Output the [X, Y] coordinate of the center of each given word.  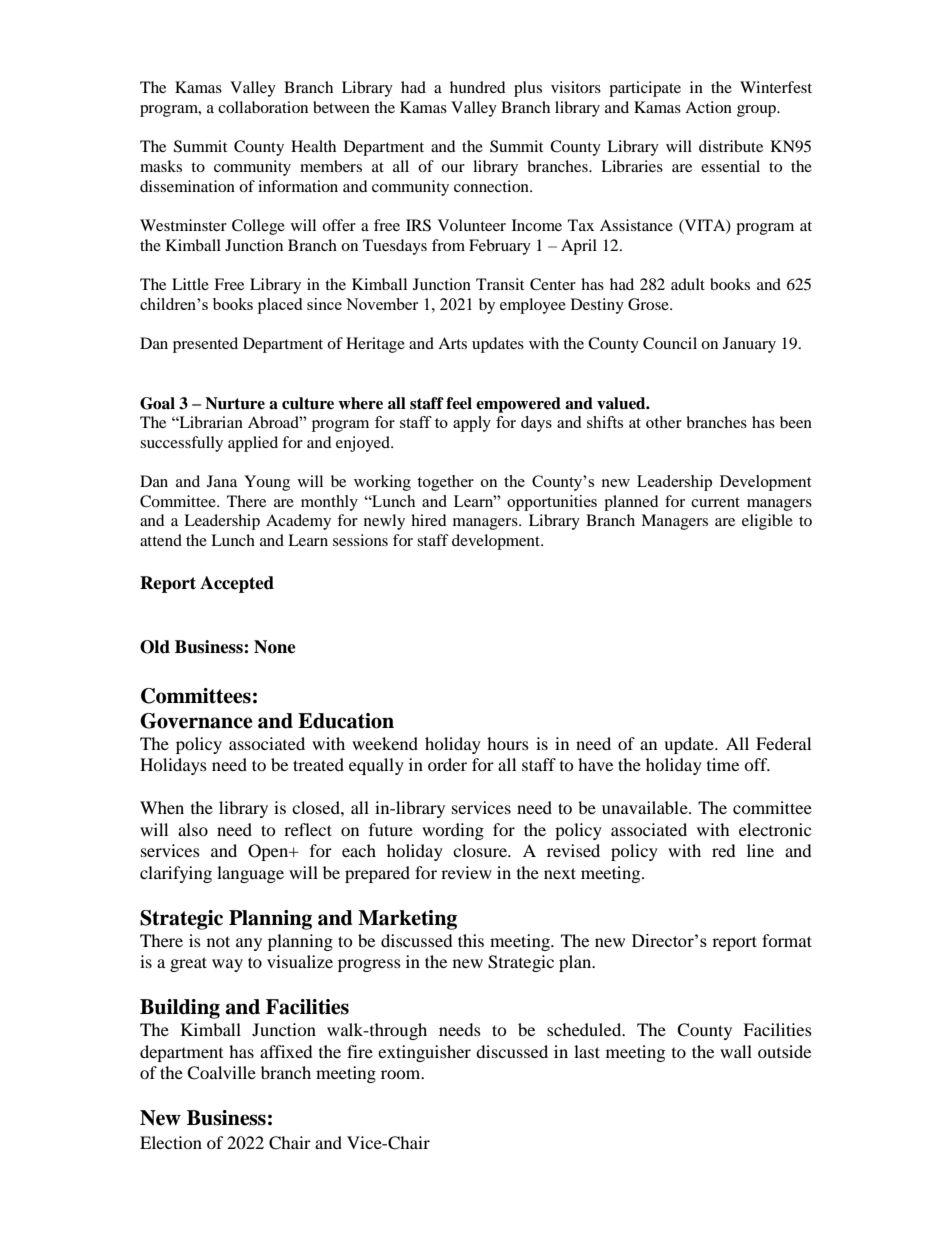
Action [708, 107]
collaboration [263, 107]
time [723, 764]
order [447, 764]
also [193, 829]
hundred [478, 87]
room [402, 1074]
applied [253, 444]
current [715, 502]
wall [736, 1051]
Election [171, 1142]
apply [472, 424]
